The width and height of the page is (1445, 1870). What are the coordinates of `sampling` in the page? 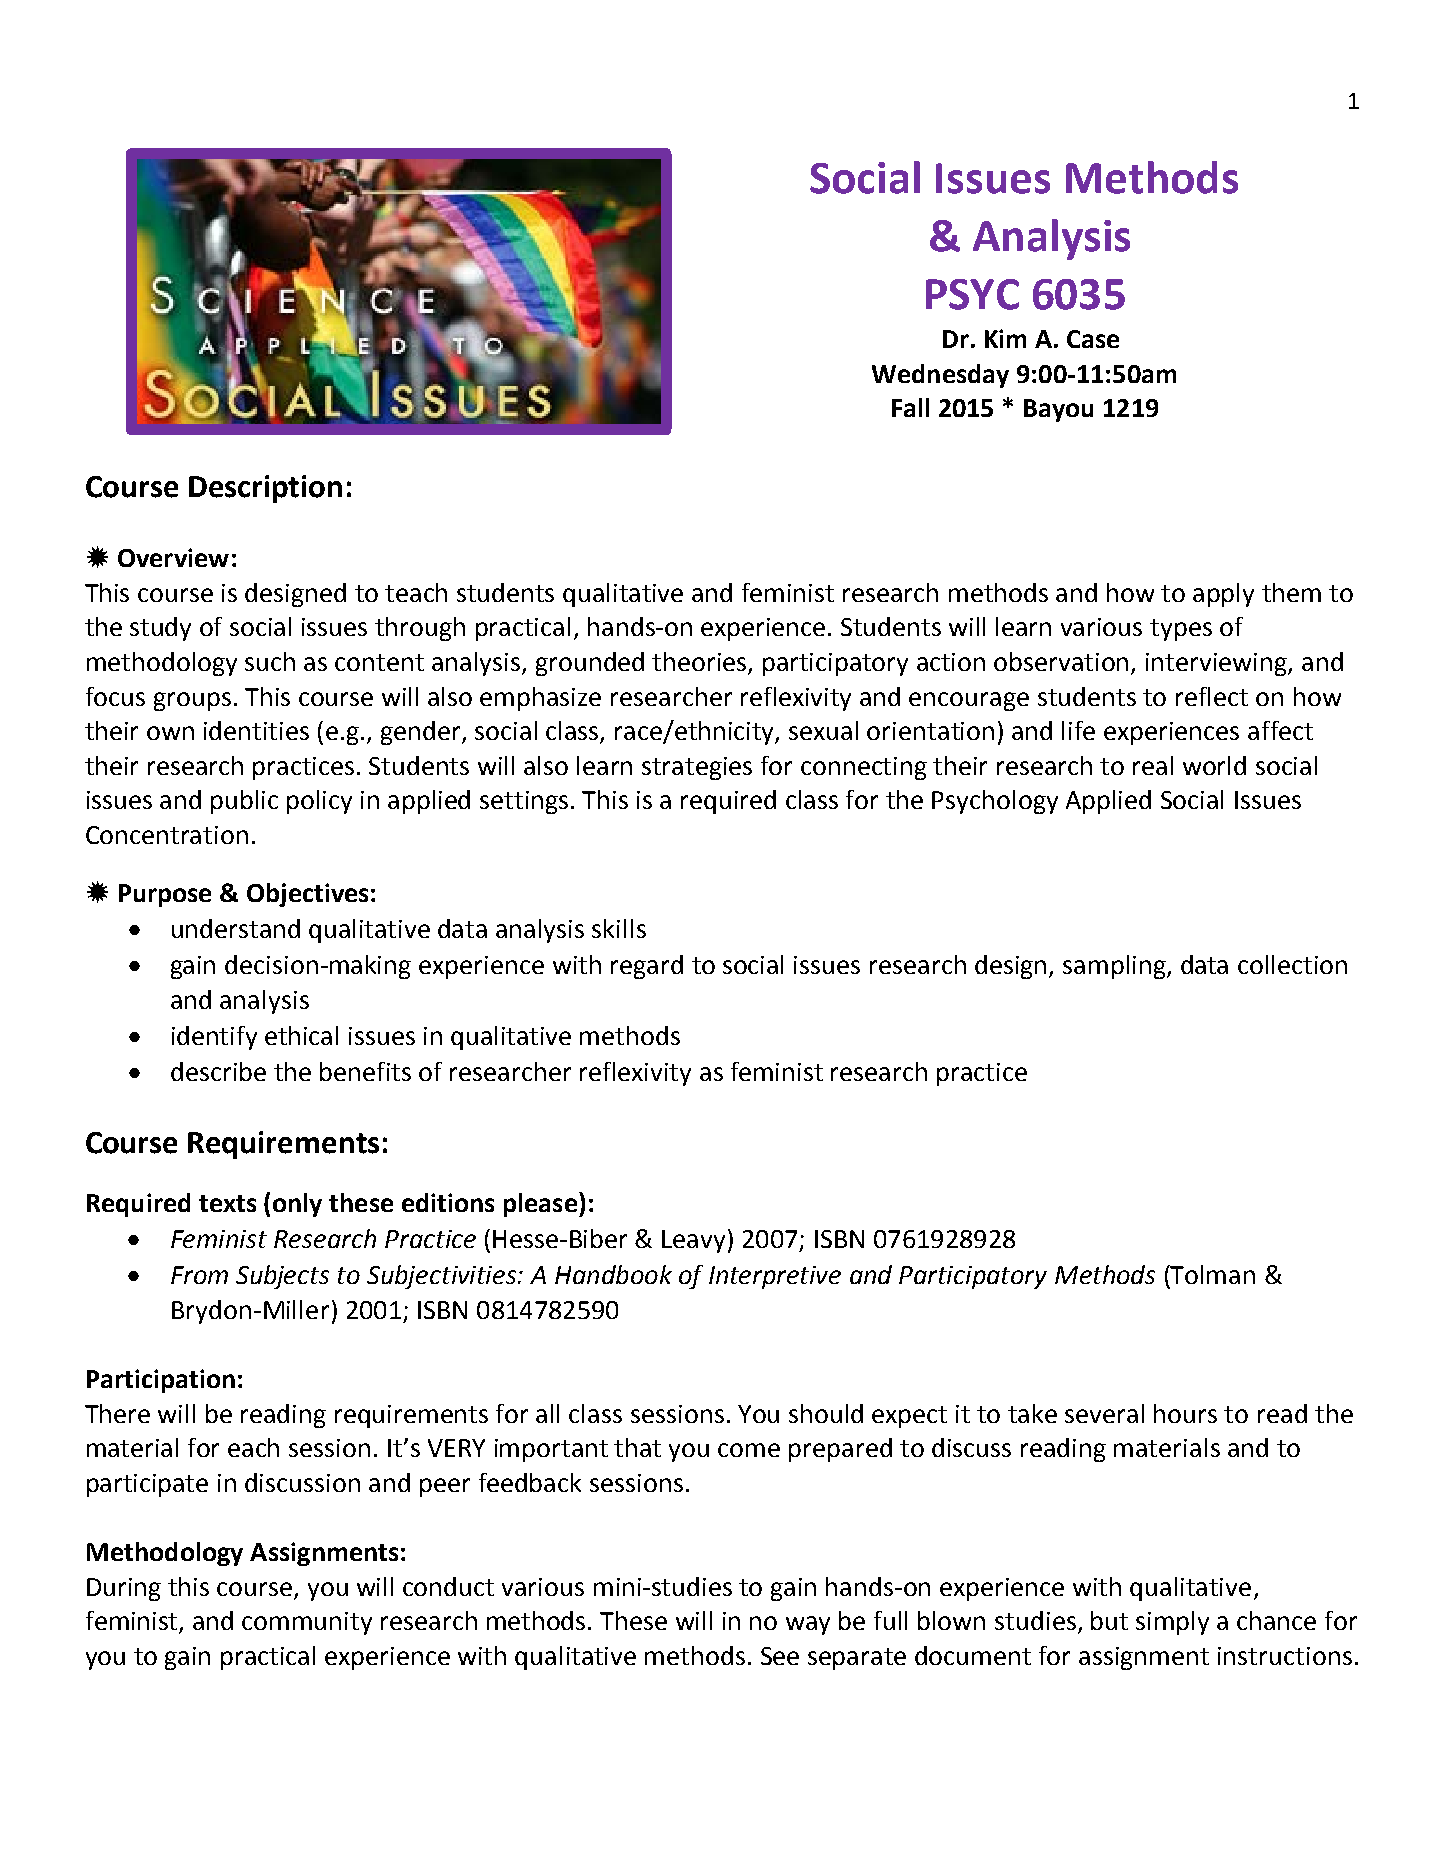 It's located at (1115, 967).
